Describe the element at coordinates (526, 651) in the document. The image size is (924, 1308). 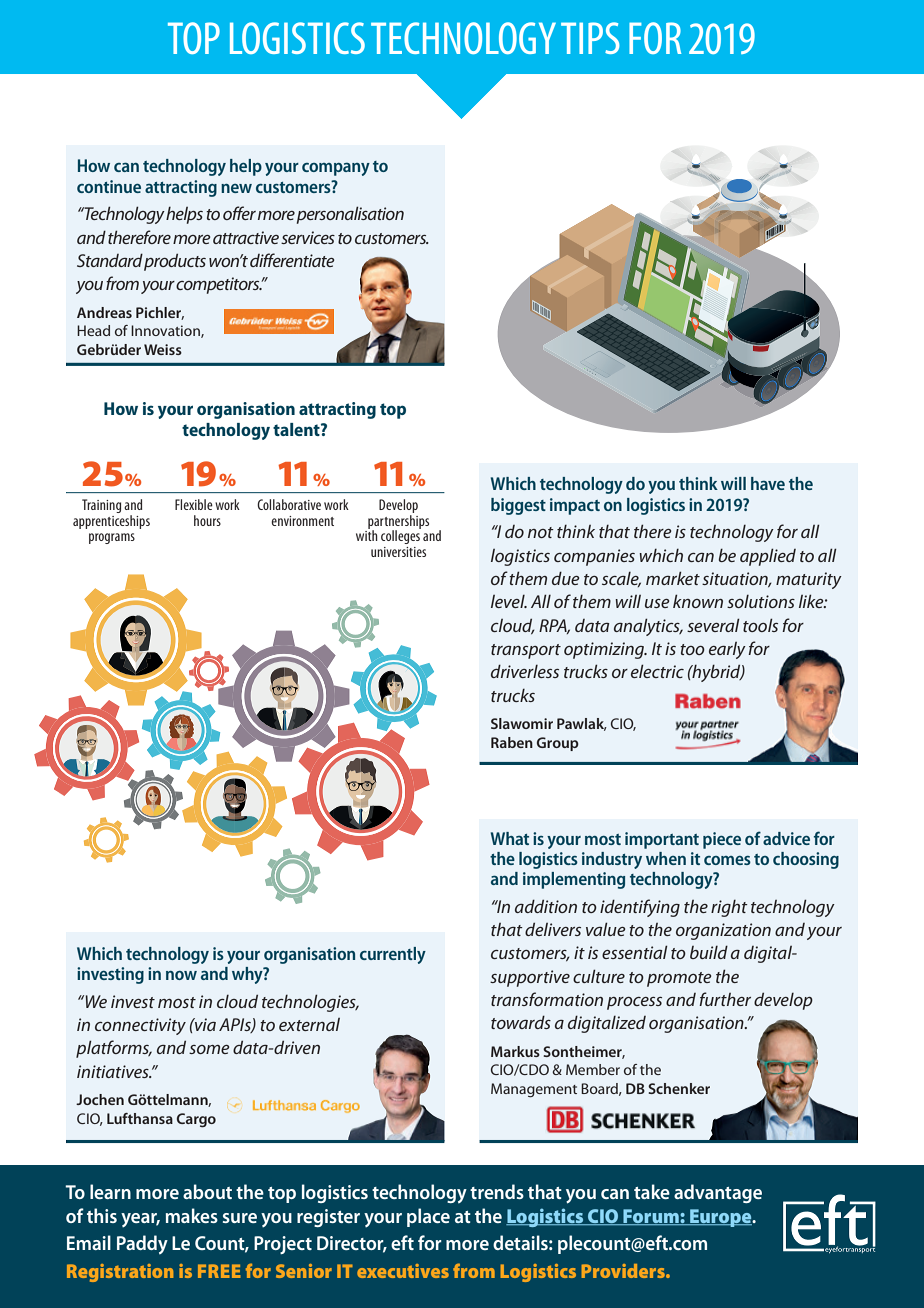
I see `transport` at that location.
